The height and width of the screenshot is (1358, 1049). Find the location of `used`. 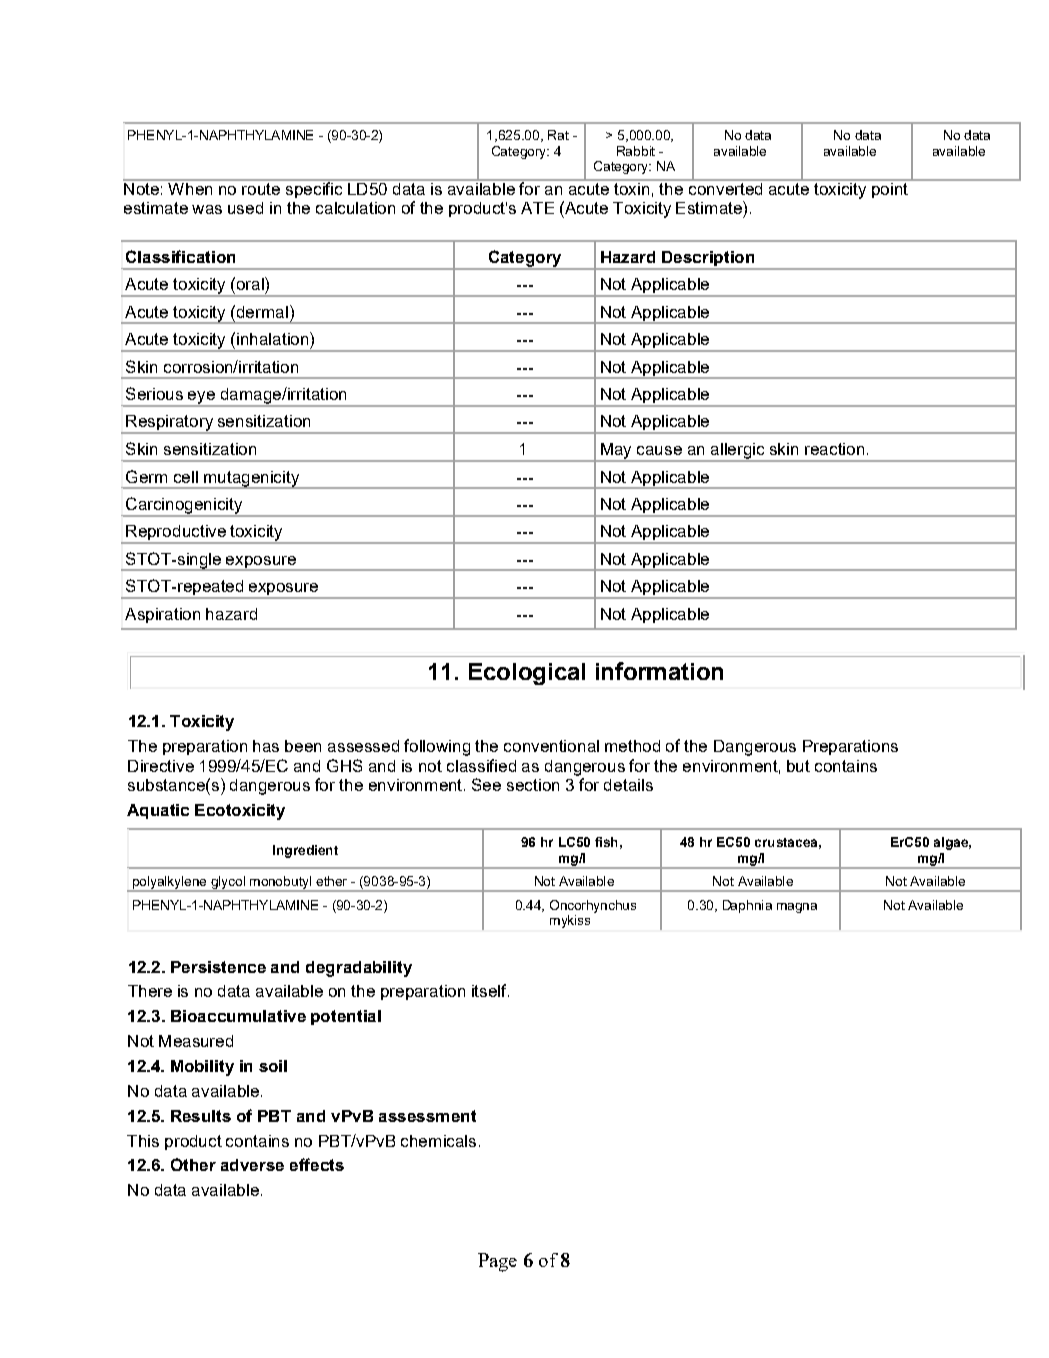

used is located at coordinates (245, 208).
